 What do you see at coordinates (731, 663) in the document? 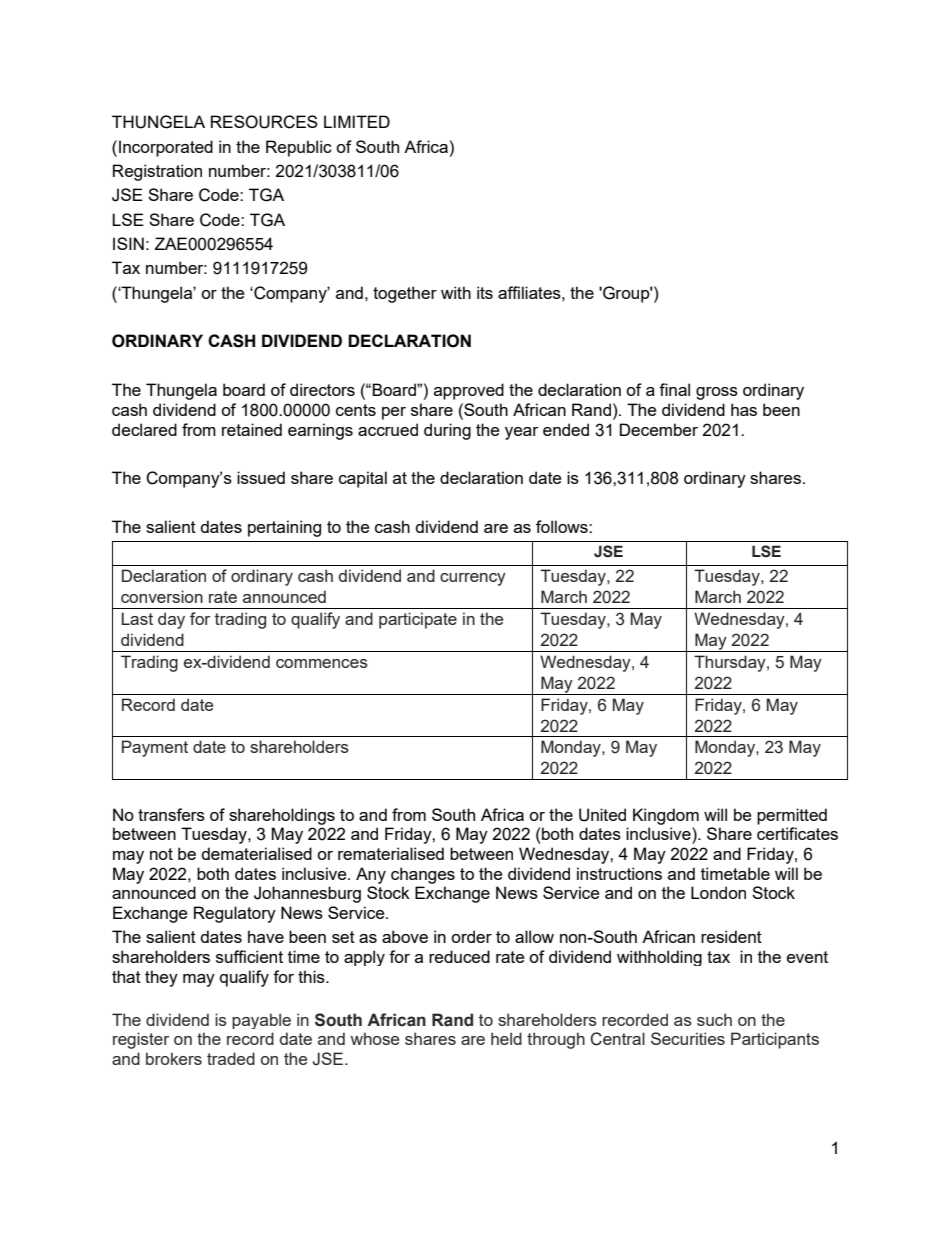
I see `Thursday` at bounding box center [731, 663].
